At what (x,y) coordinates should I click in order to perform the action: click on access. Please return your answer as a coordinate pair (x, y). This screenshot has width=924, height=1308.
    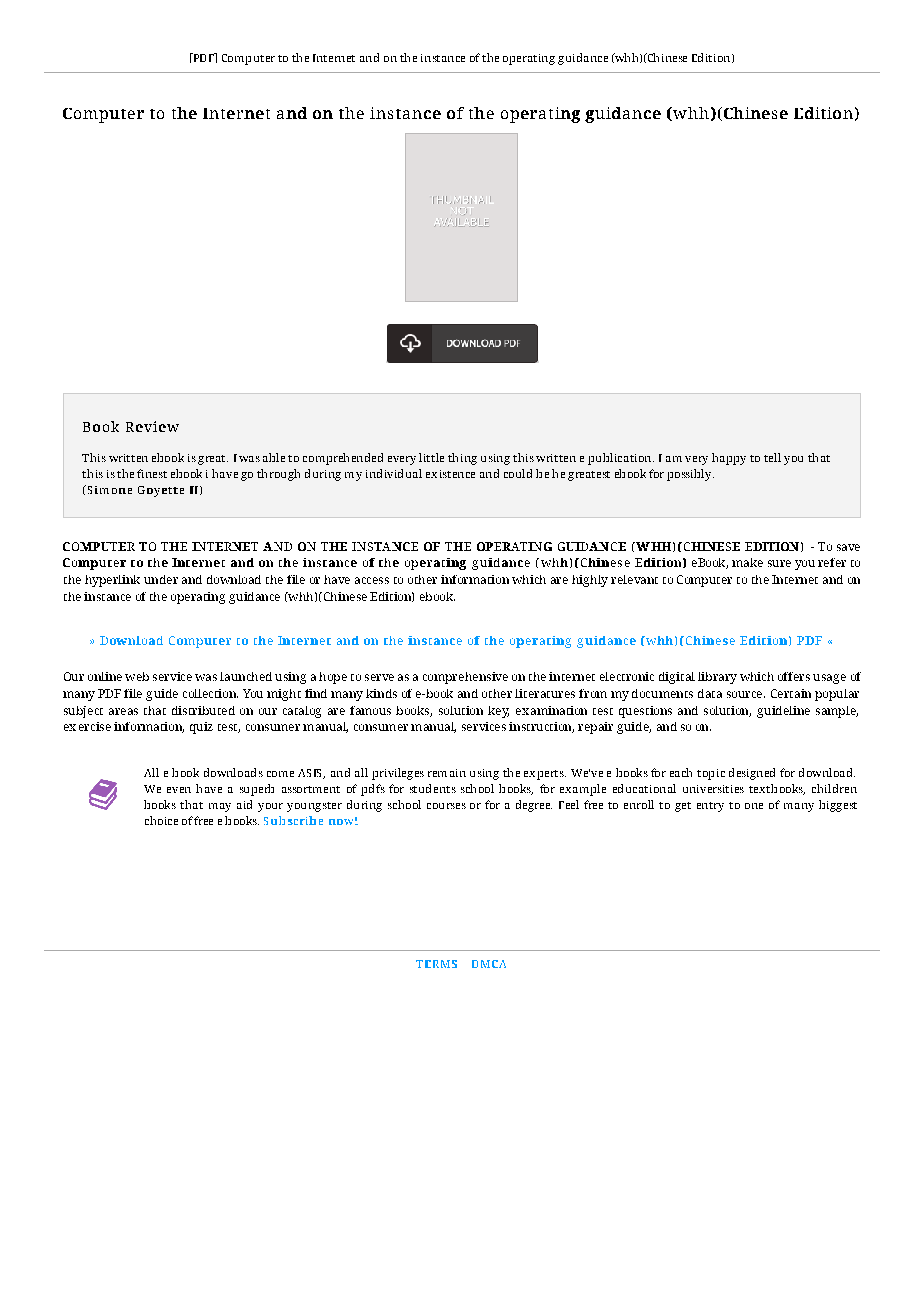
    Looking at the image, I should click on (372, 580).
